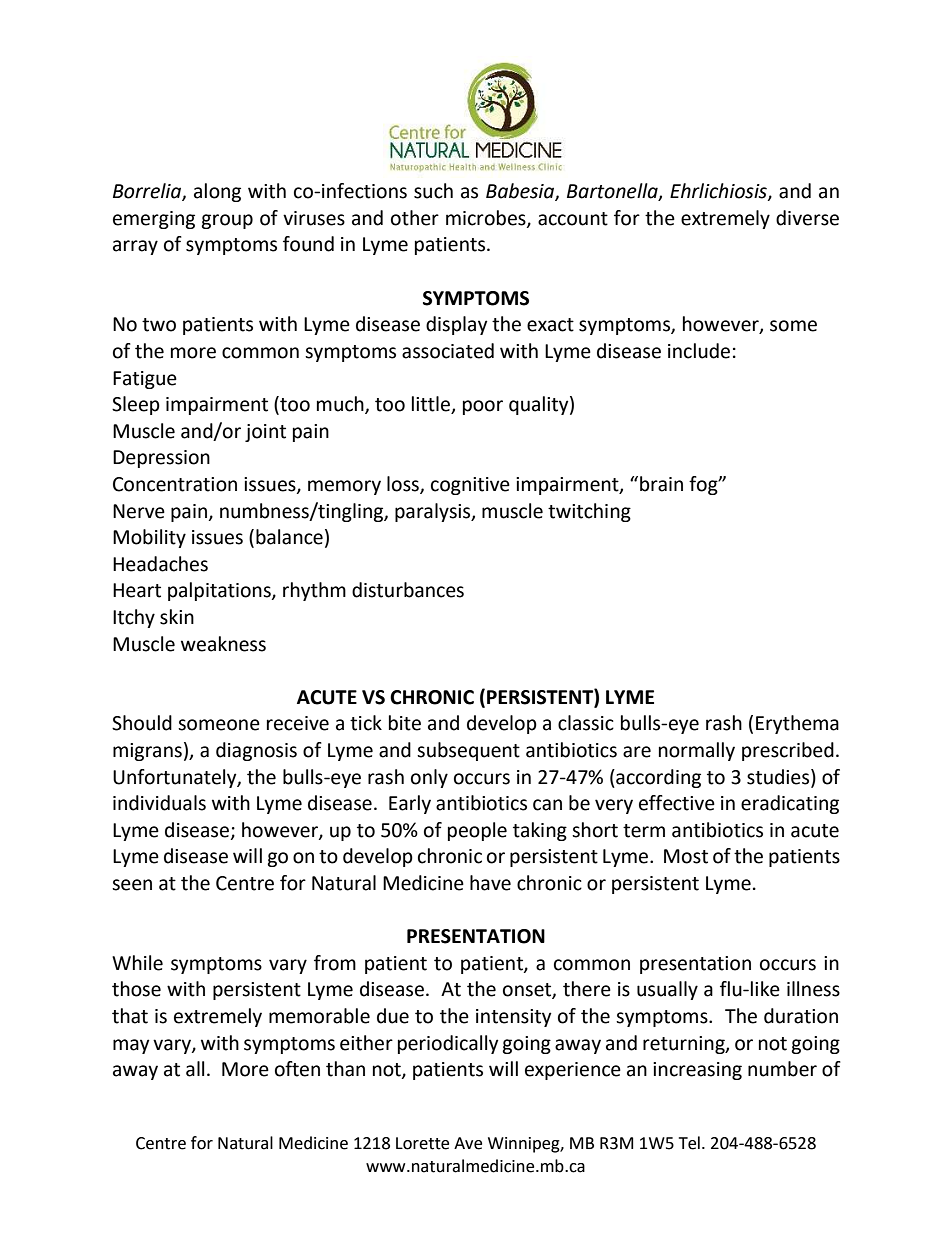 Image resolution: width=952 pixels, height=1233 pixels. Describe the element at coordinates (661, 484) in the screenshot. I see `brain` at that location.
